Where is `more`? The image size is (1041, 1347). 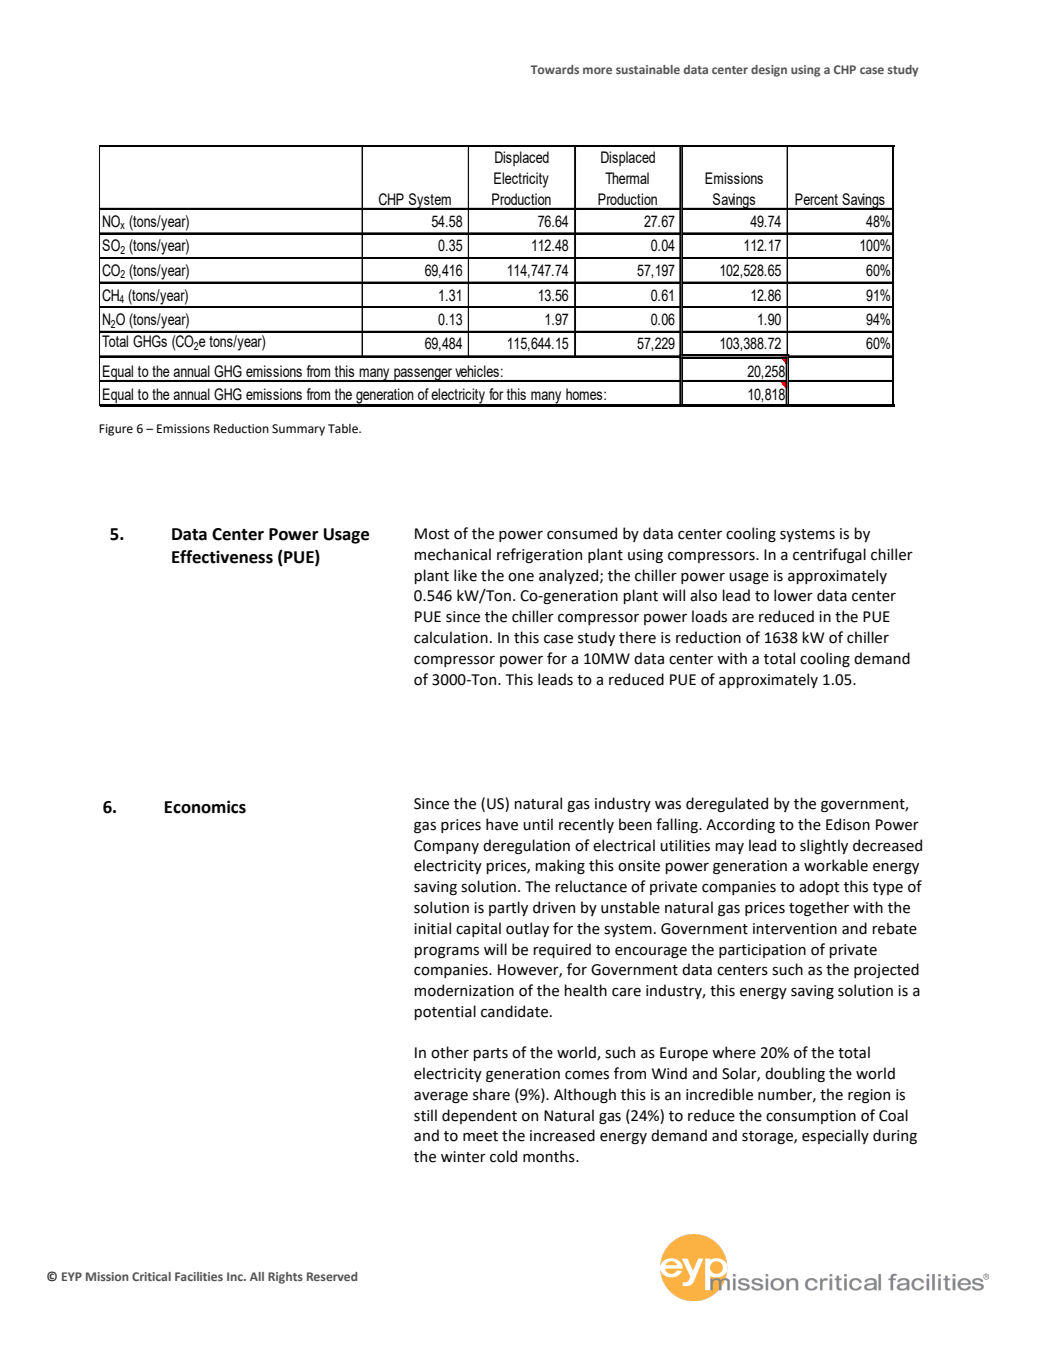
more is located at coordinates (597, 70).
